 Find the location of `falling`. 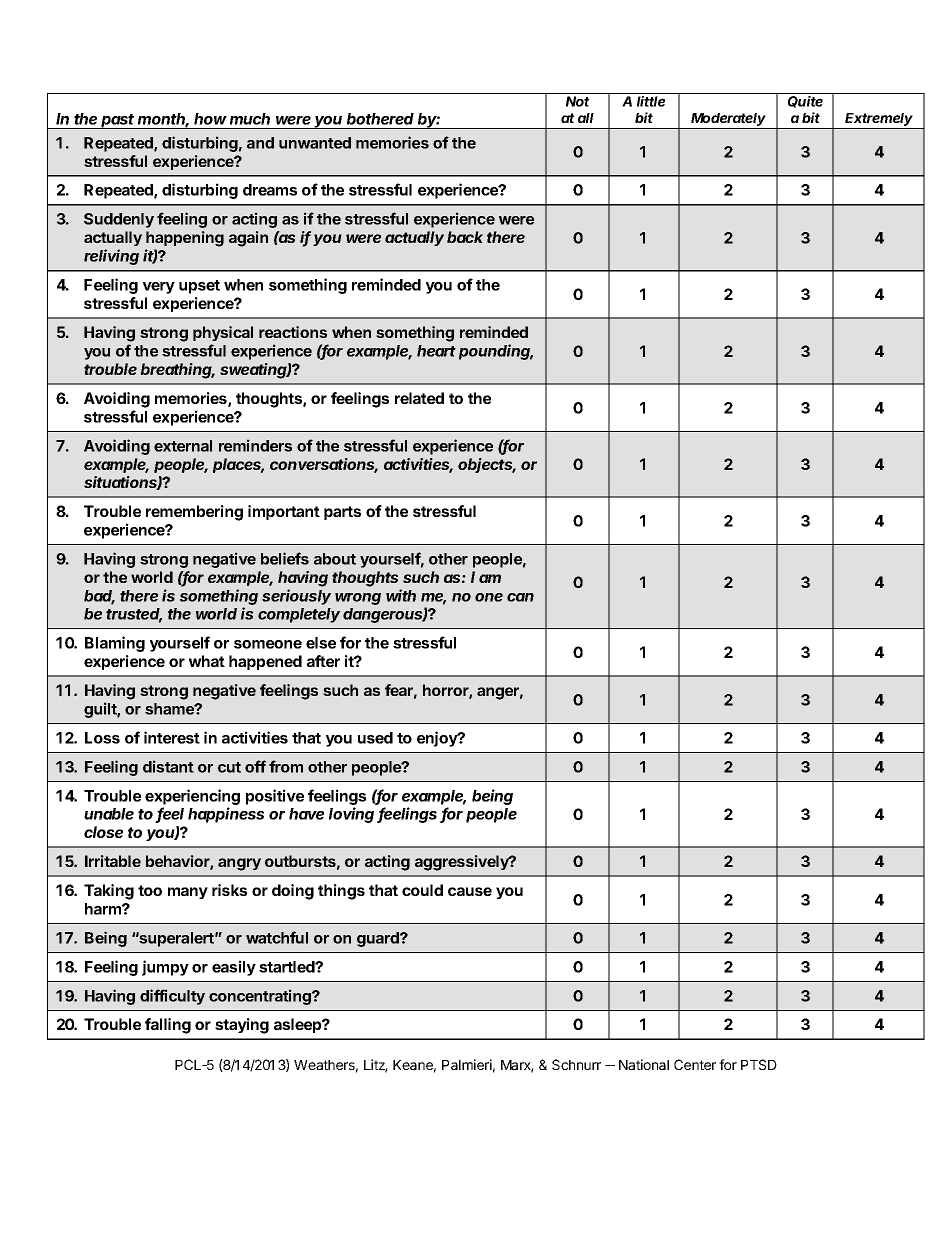

falling is located at coordinates (168, 1026).
